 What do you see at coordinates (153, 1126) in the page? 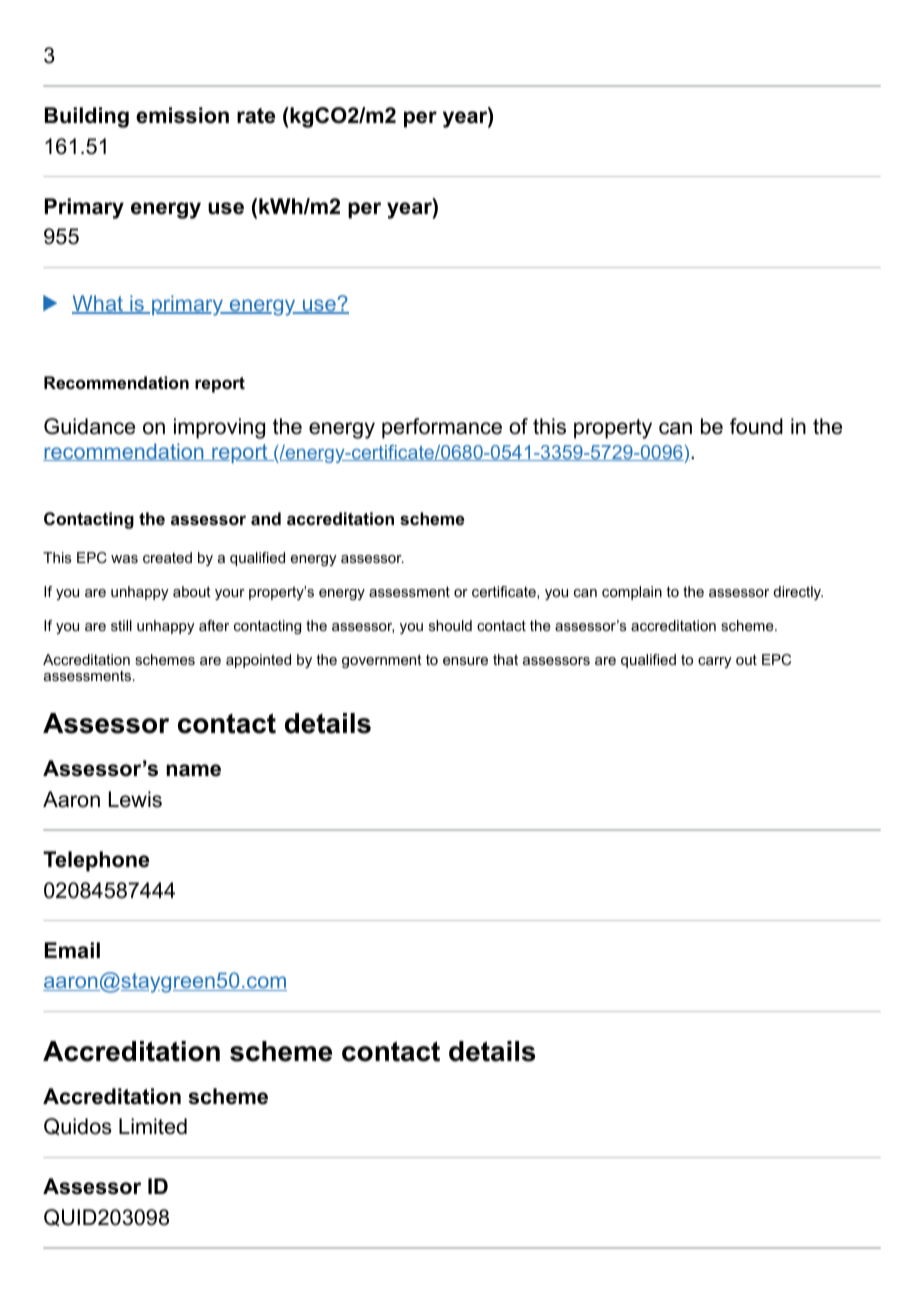
I see `Limited` at bounding box center [153, 1126].
